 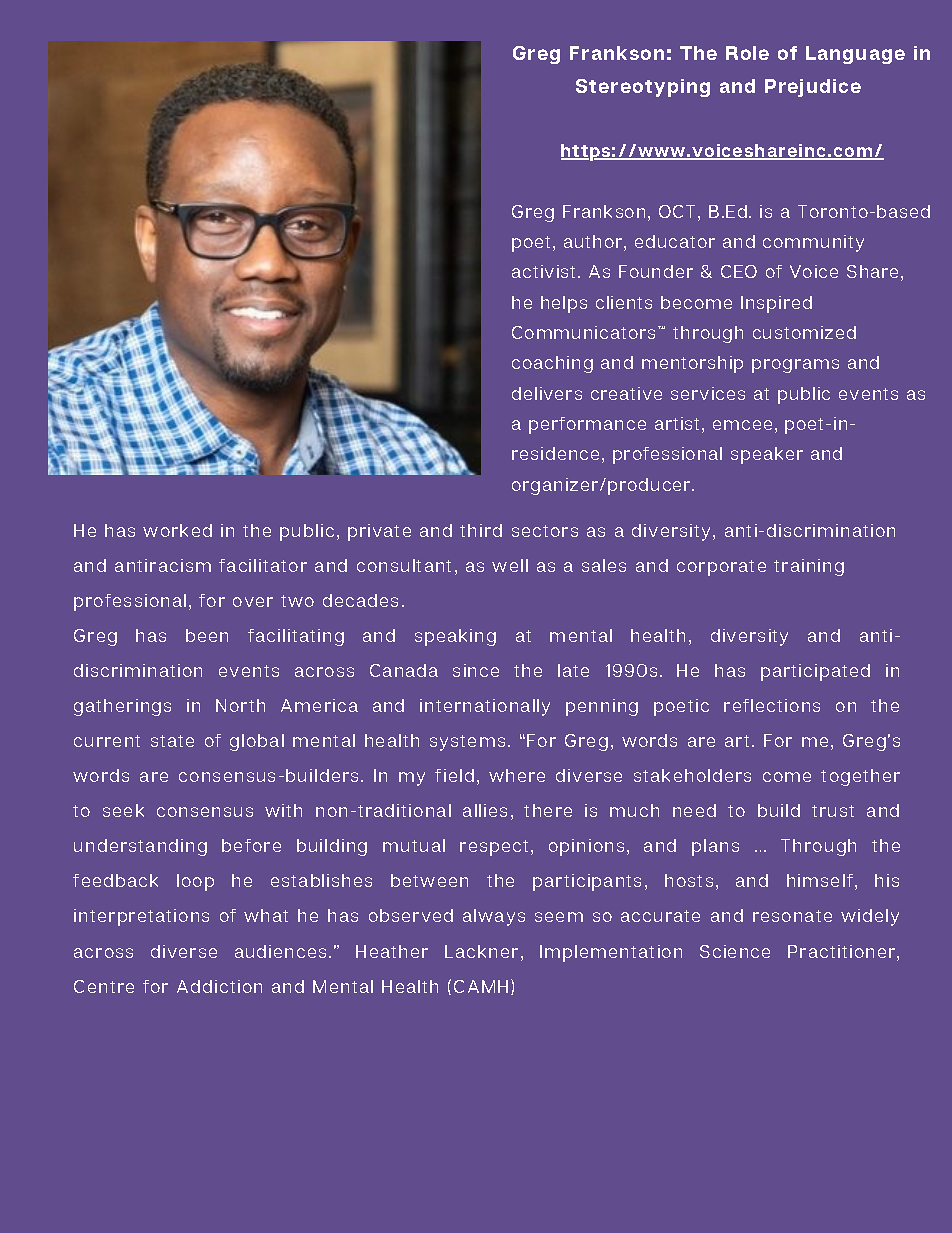 What do you see at coordinates (207, 635) in the screenshot?
I see `been` at bounding box center [207, 635].
